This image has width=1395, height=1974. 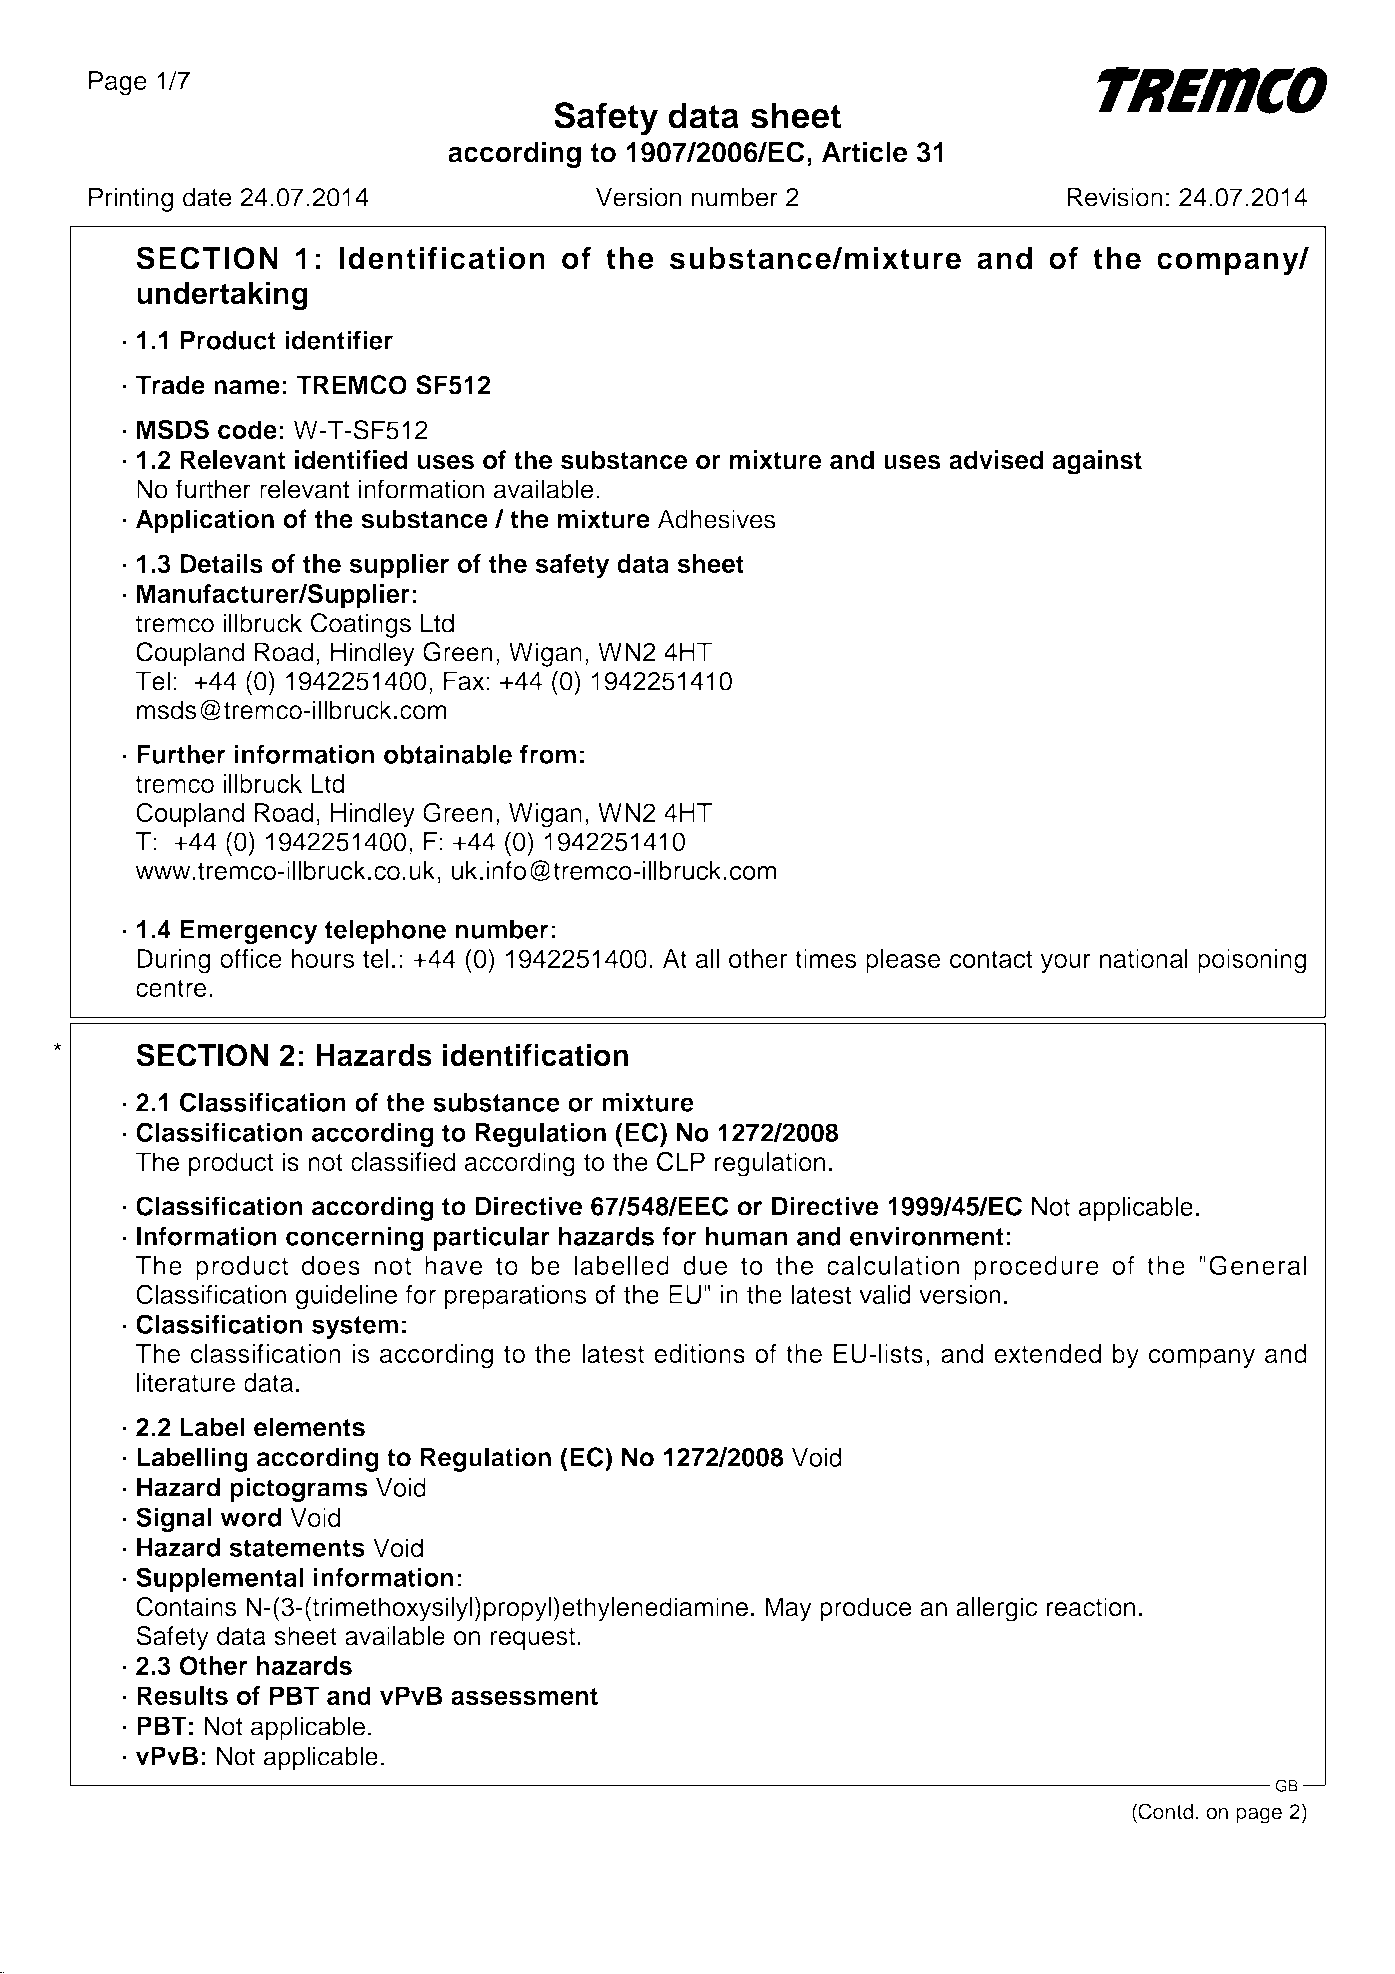 I want to click on classified, so click(x=403, y=1162).
